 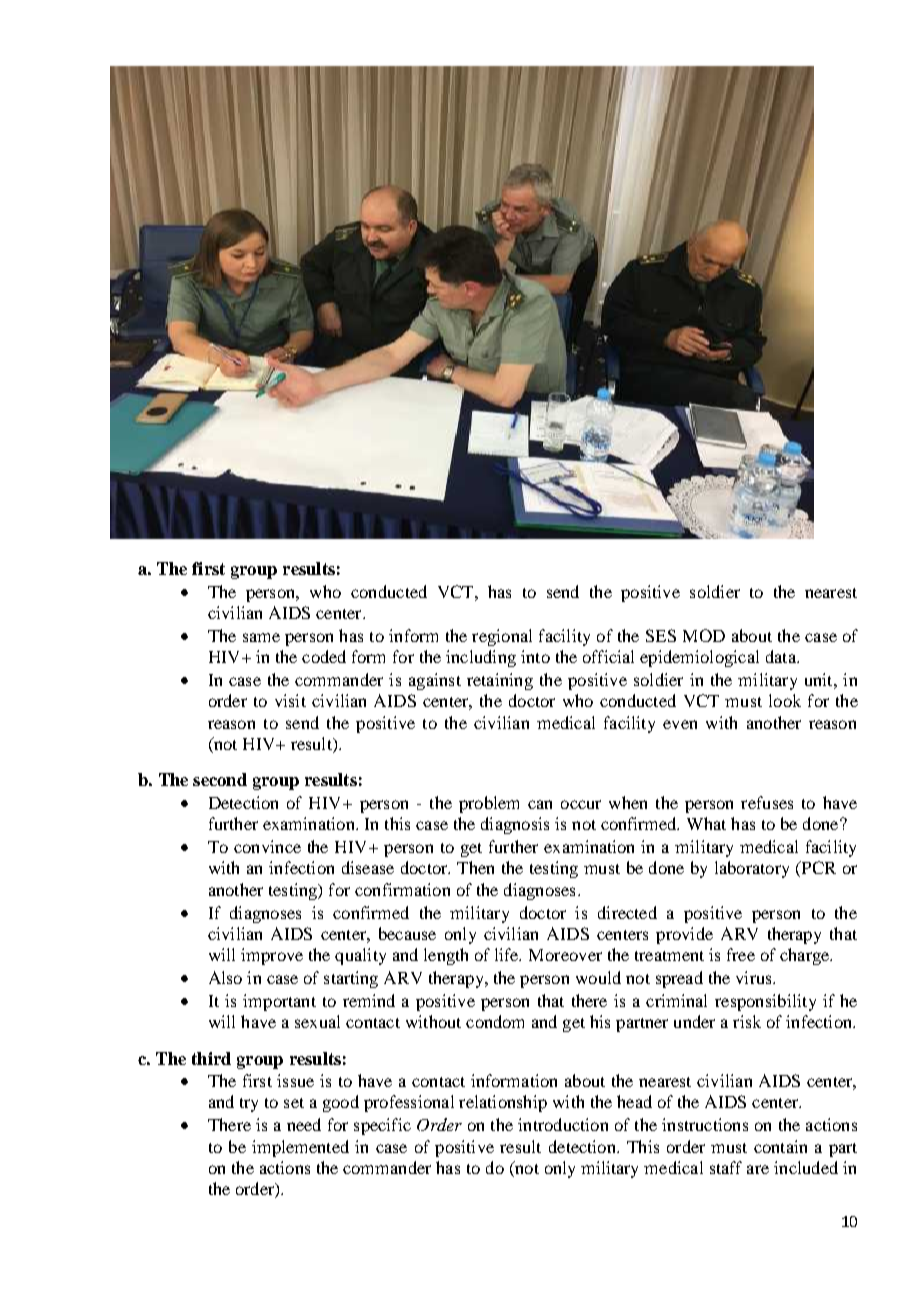 I want to click on into, so click(x=535, y=656).
